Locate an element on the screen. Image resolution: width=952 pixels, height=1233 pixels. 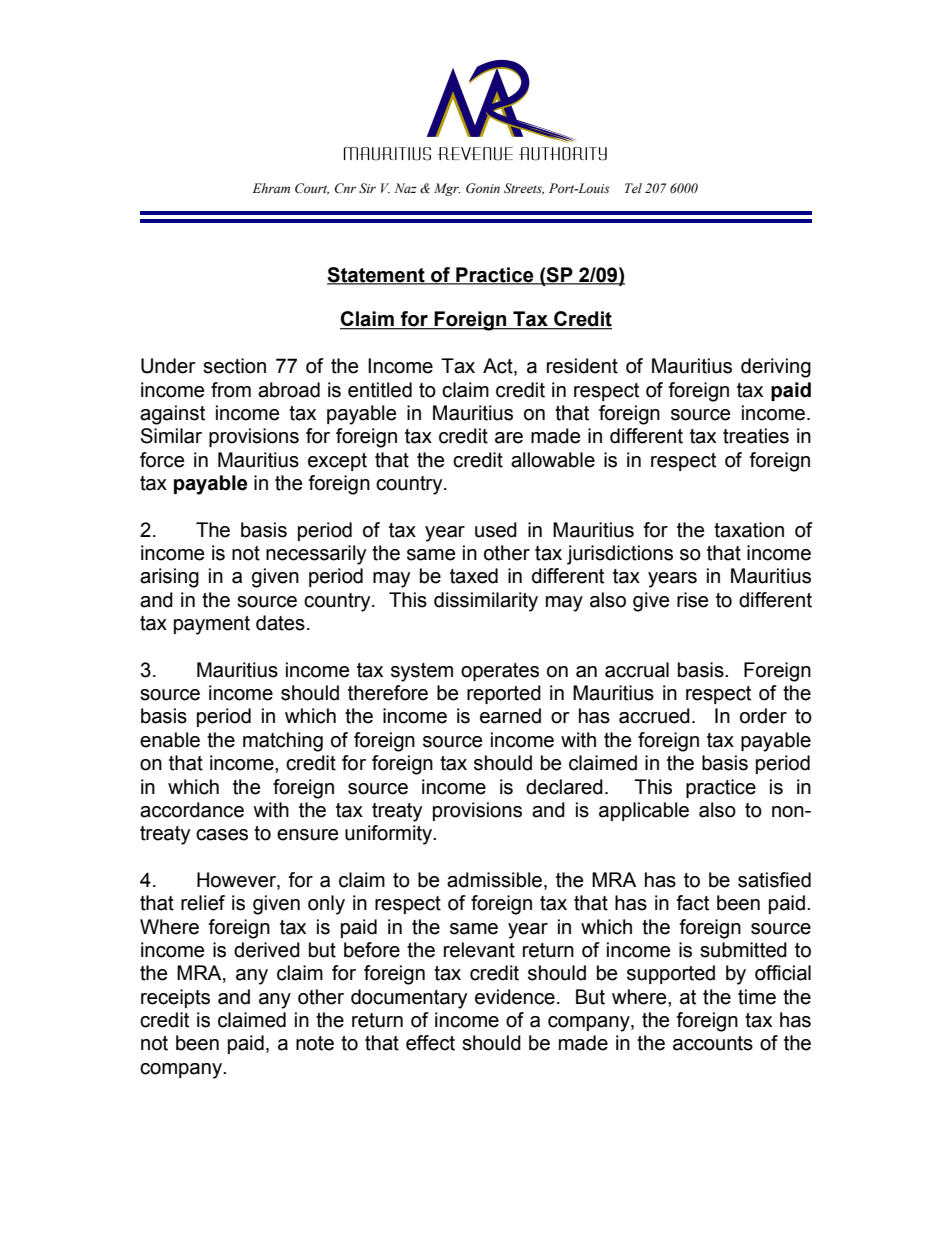
matching is located at coordinates (283, 742).
